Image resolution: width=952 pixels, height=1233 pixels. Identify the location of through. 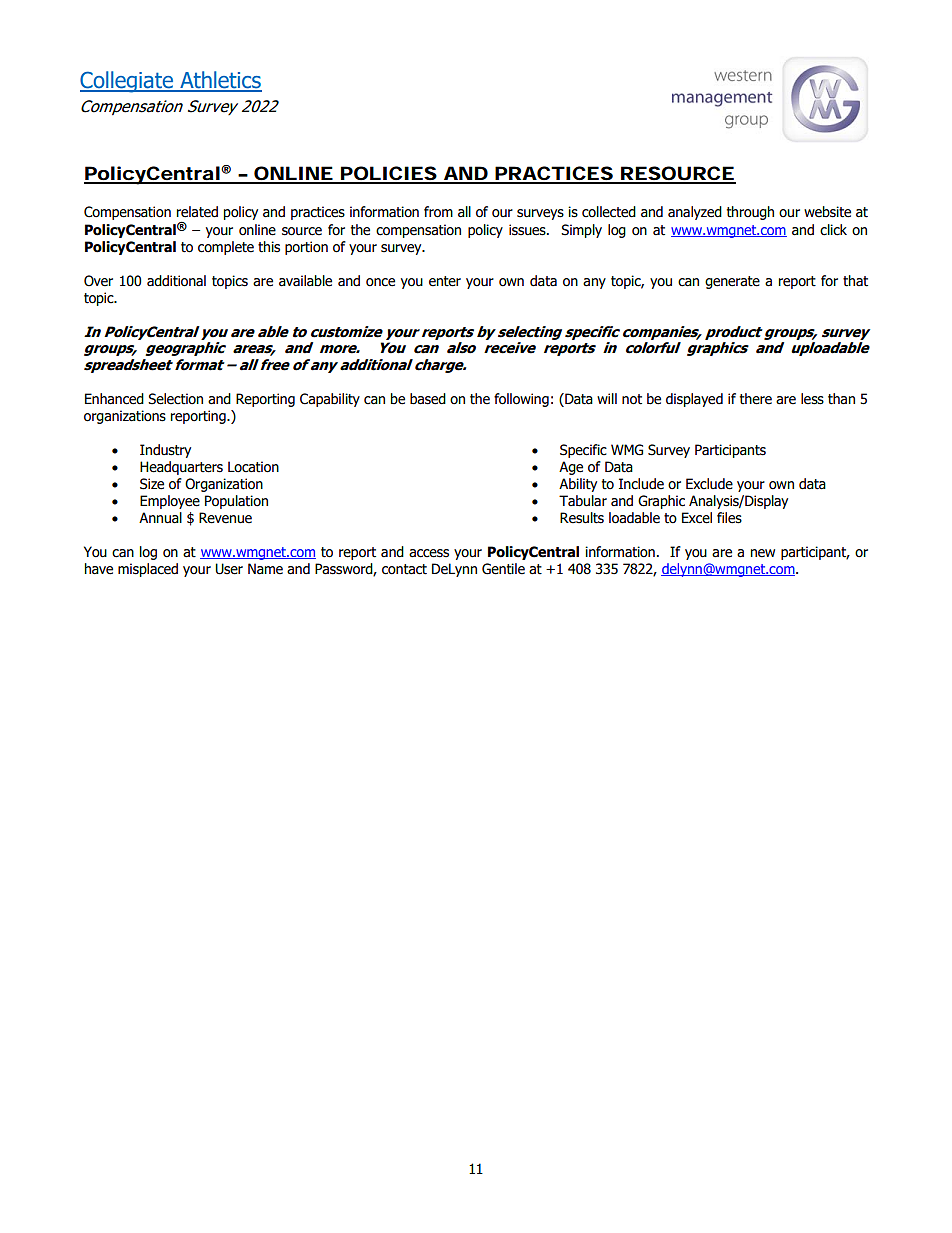
(750, 213).
